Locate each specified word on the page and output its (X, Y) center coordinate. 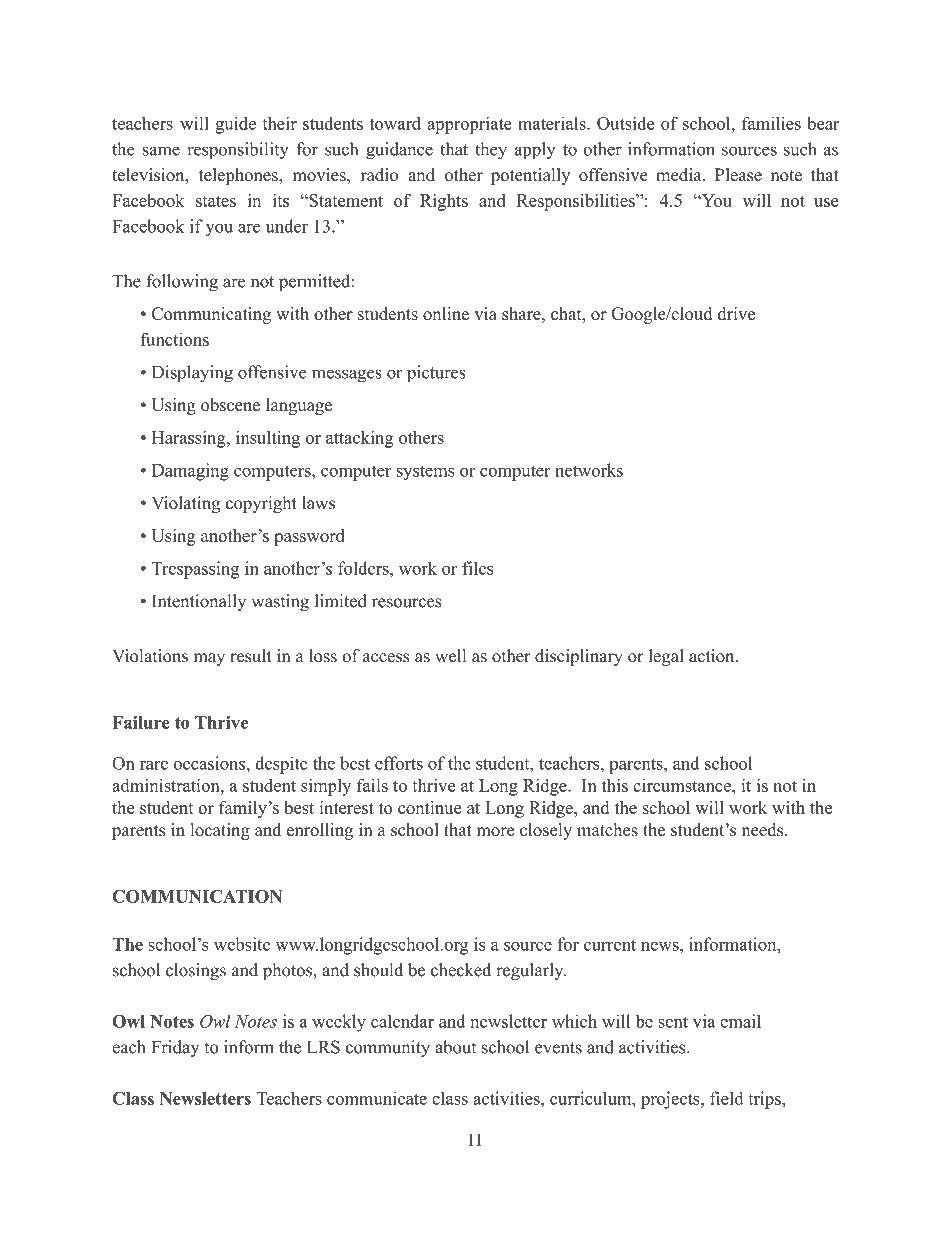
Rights (444, 202)
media (680, 175)
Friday (175, 1048)
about (455, 1047)
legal (666, 657)
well (450, 656)
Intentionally (199, 602)
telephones (239, 176)
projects (671, 1100)
